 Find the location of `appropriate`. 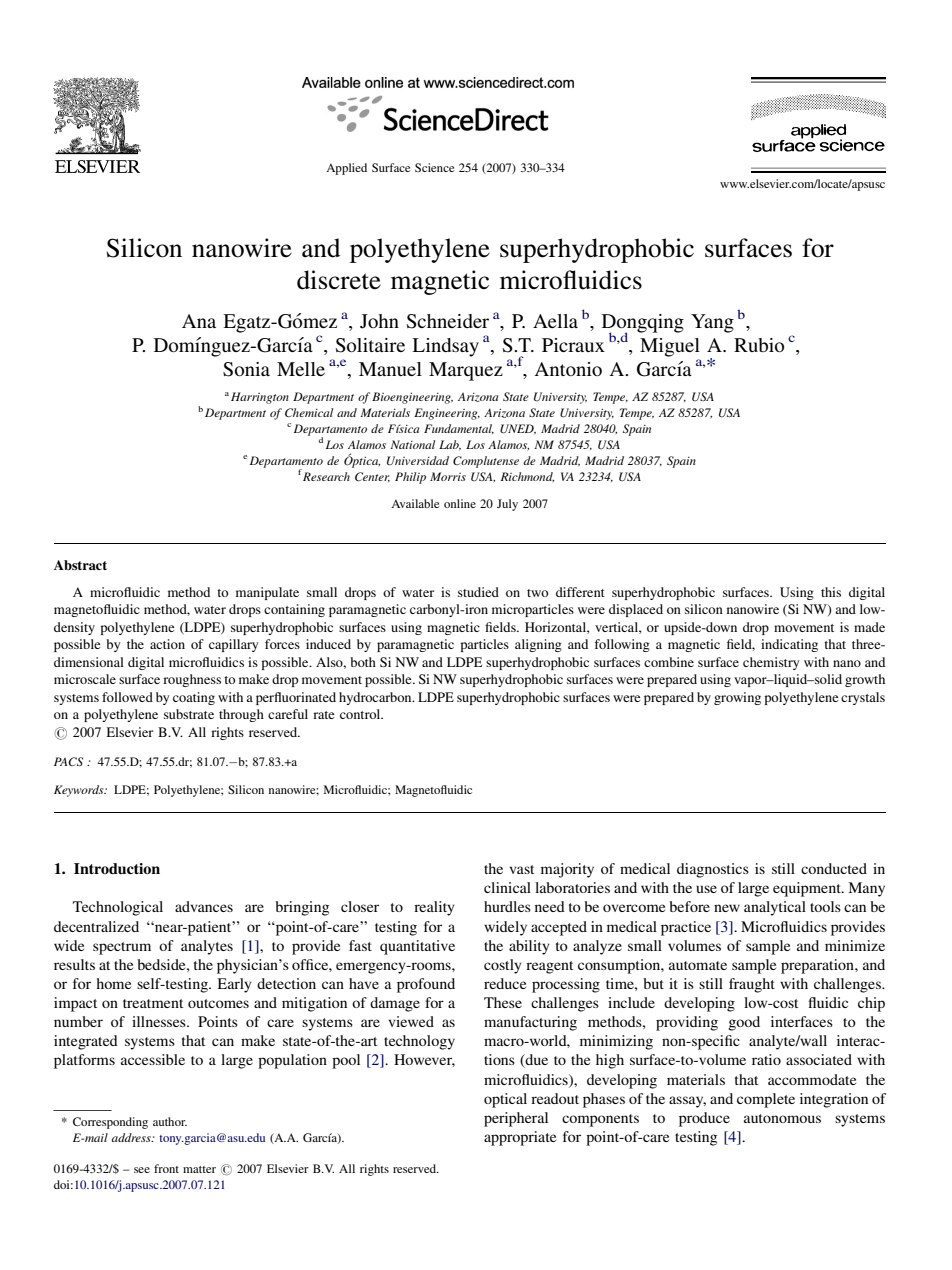

appropriate is located at coordinates (520, 1138).
